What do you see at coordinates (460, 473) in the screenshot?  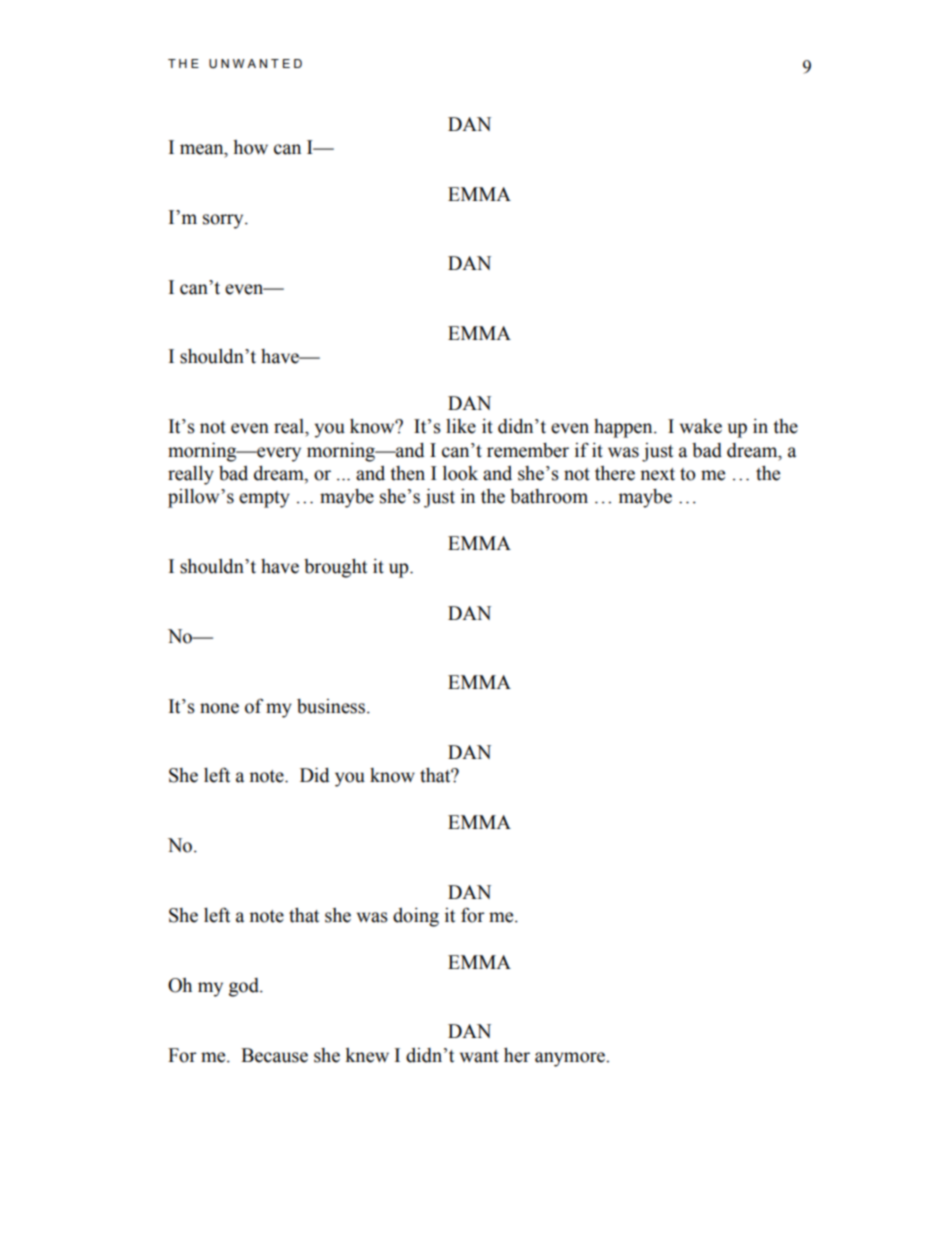 I see `look` at bounding box center [460, 473].
